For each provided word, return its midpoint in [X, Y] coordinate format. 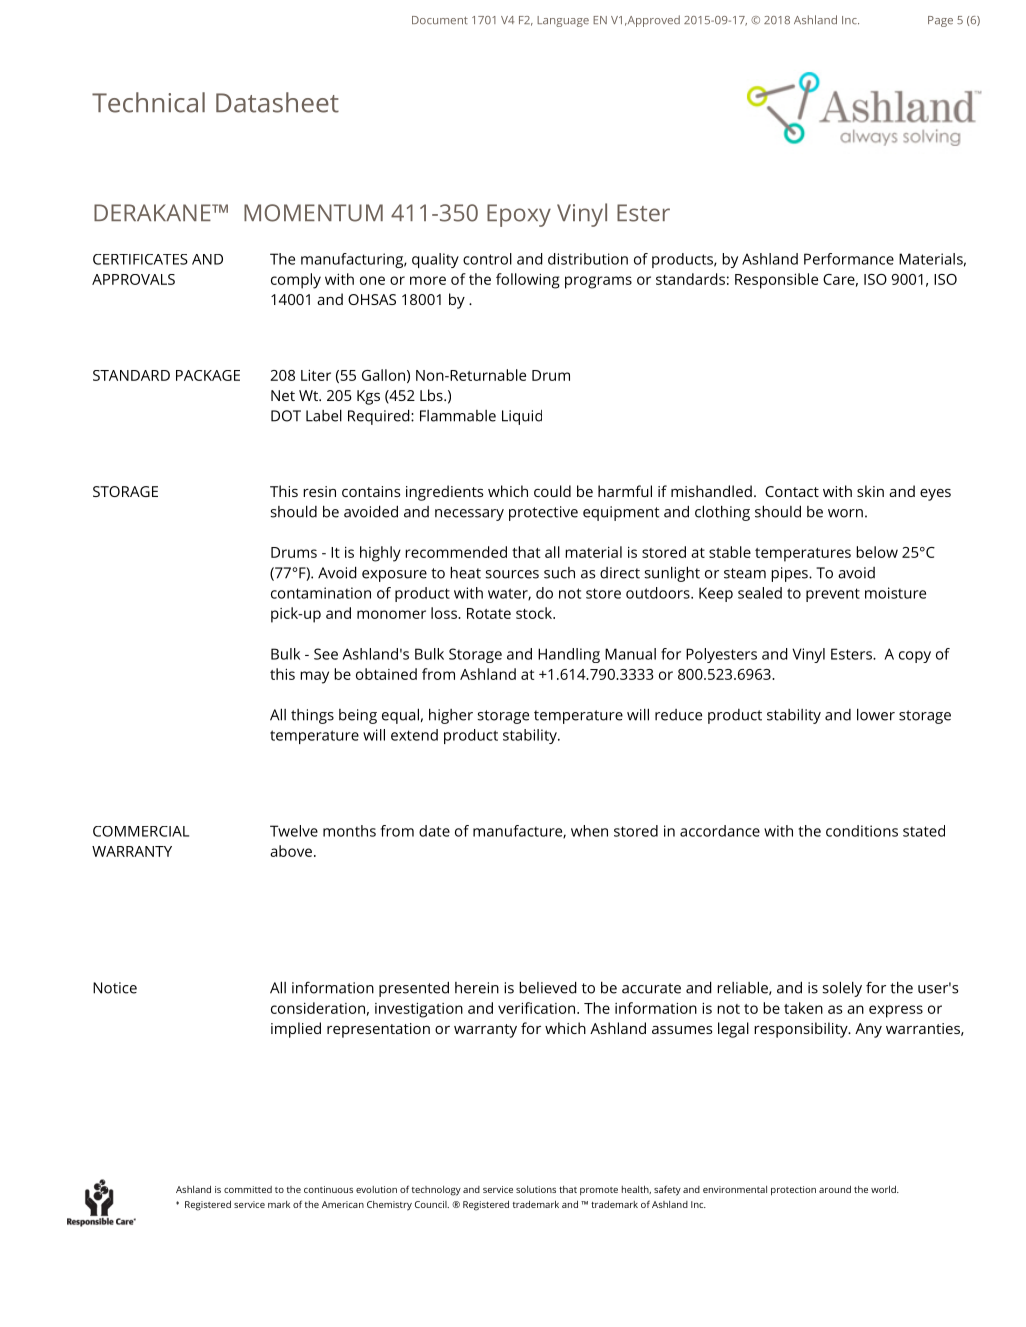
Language [563, 21]
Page [940, 21]
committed [248, 1189]
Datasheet [277, 102]
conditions [862, 831]
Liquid [522, 417]
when [589, 831]
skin [870, 491]
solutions [536, 1189]
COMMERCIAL [141, 831]
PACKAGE [208, 375]
